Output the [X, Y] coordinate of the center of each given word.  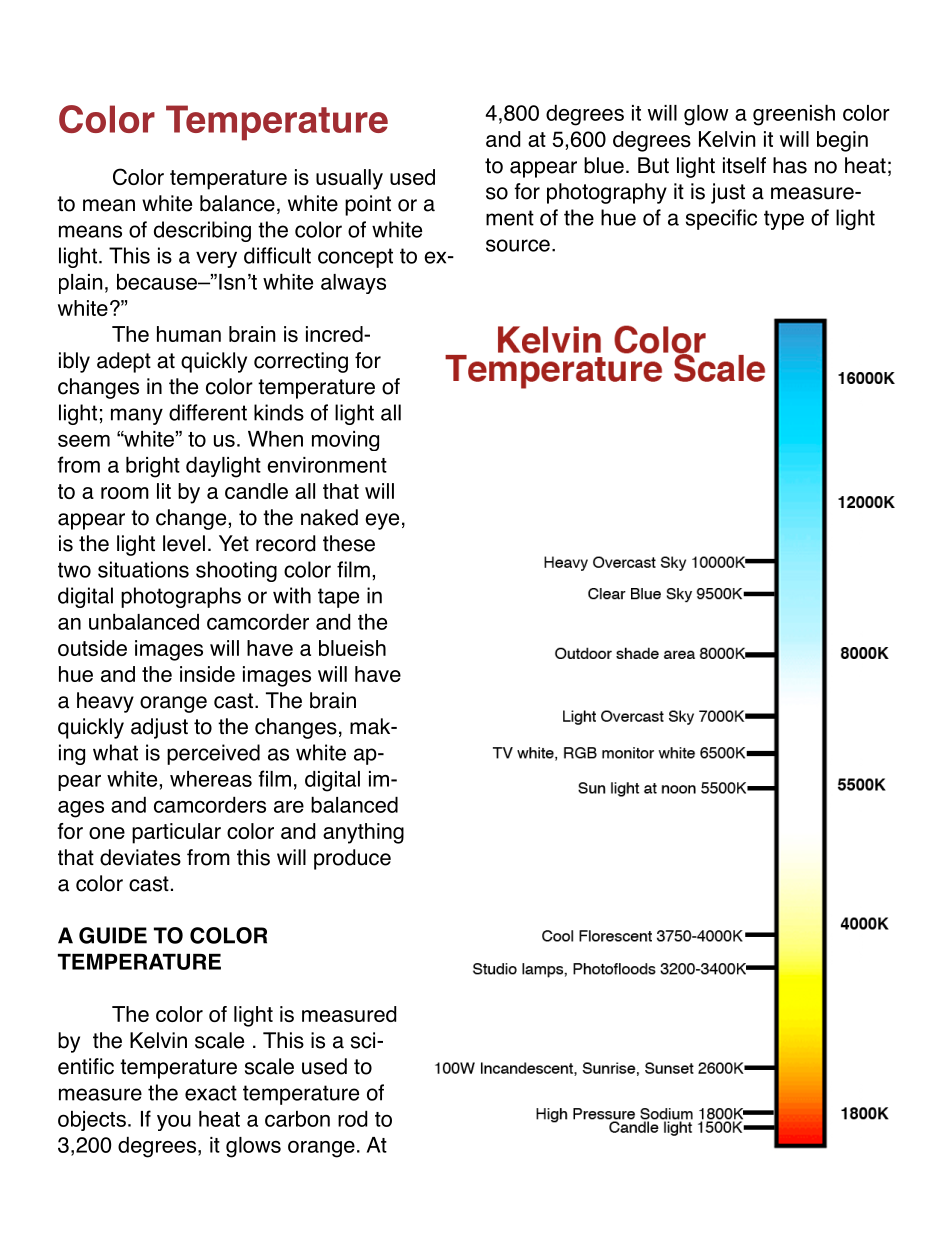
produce [352, 859]
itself [744, 165]
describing [202, 231]
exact [211, 1093]
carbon [297, 1119]
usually [349, 179]
